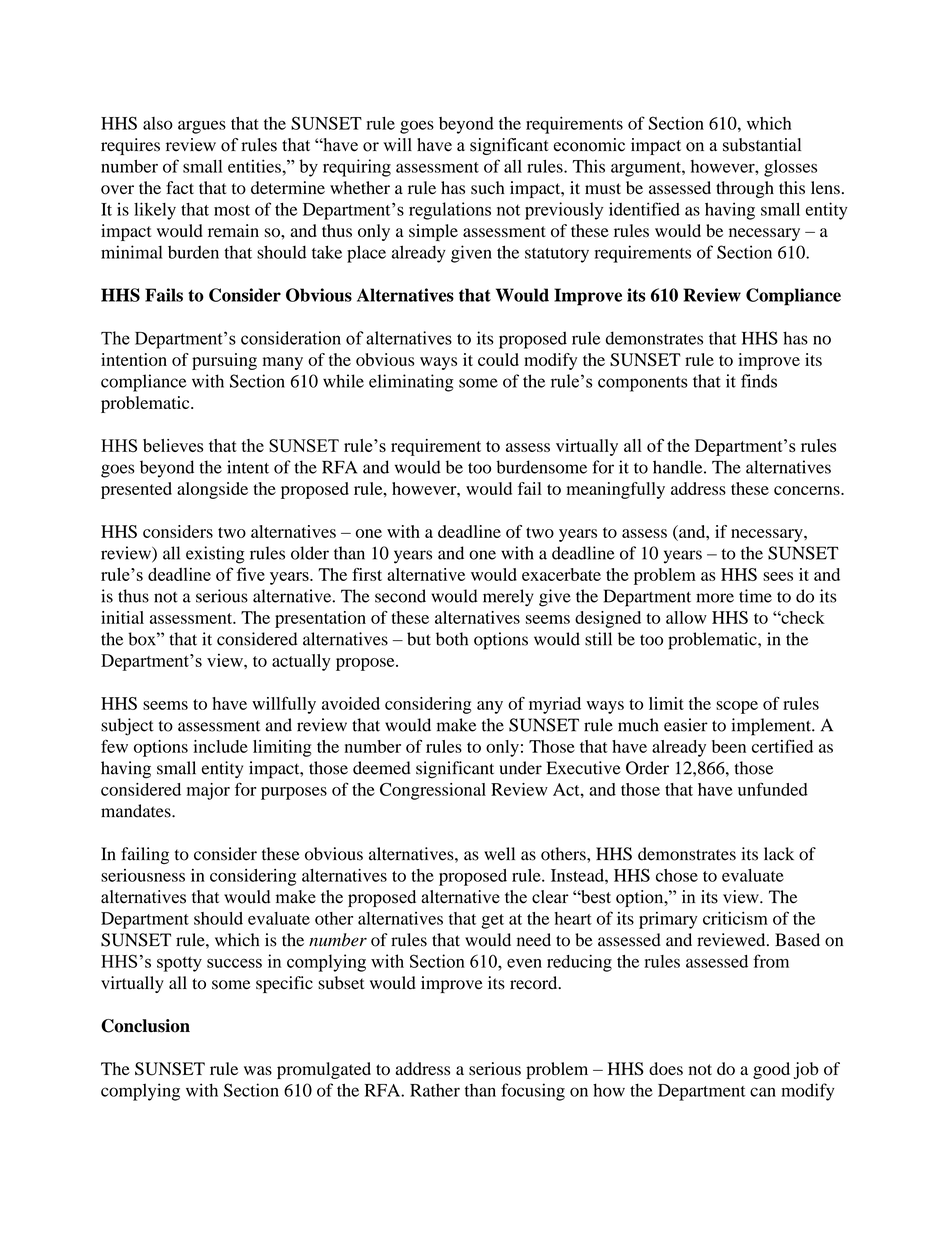  Describe the element at coordinates (771, 1070) in the screenshot. I see `good` at that location.
